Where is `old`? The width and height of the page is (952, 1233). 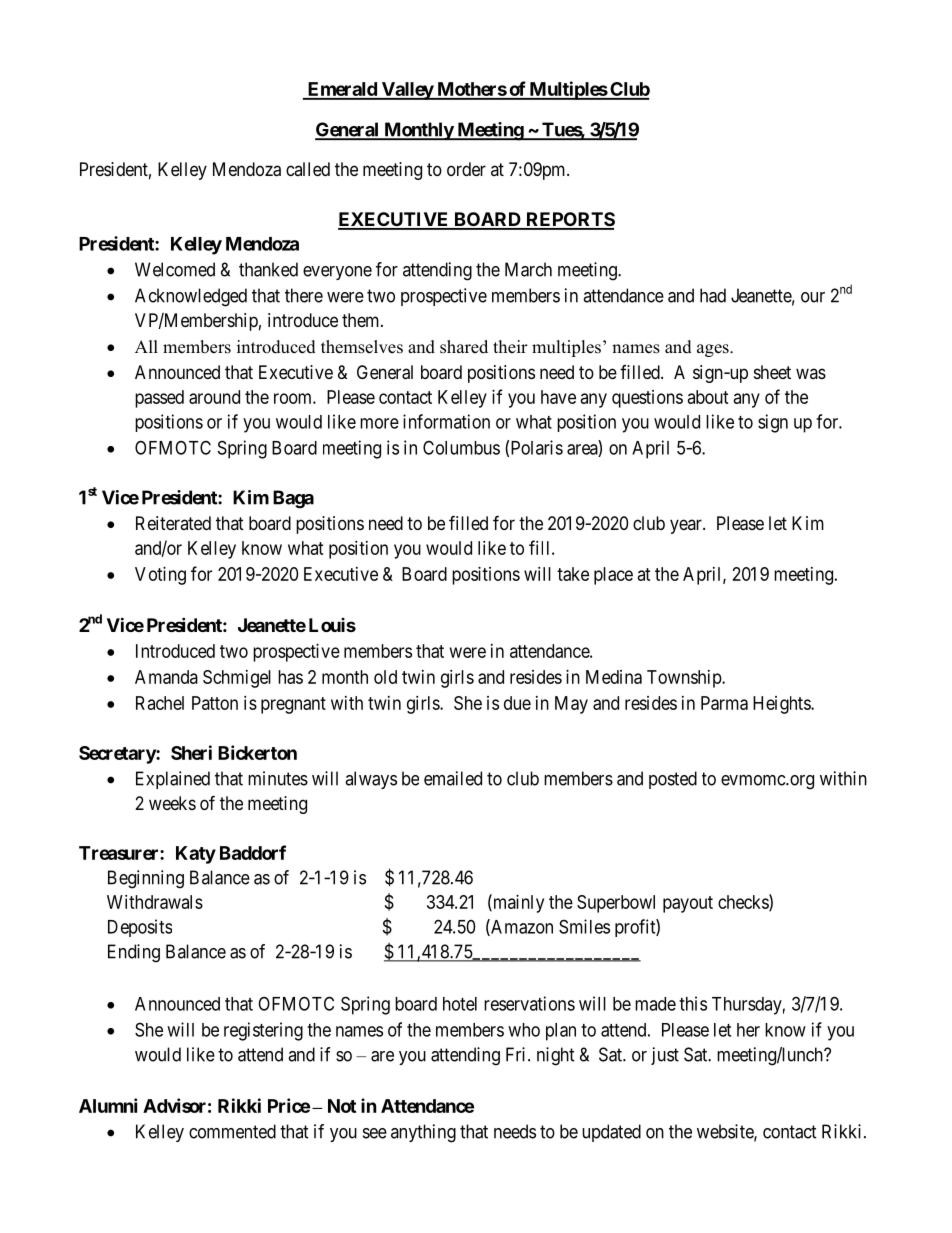
old is located at coordinates (385, 677).
